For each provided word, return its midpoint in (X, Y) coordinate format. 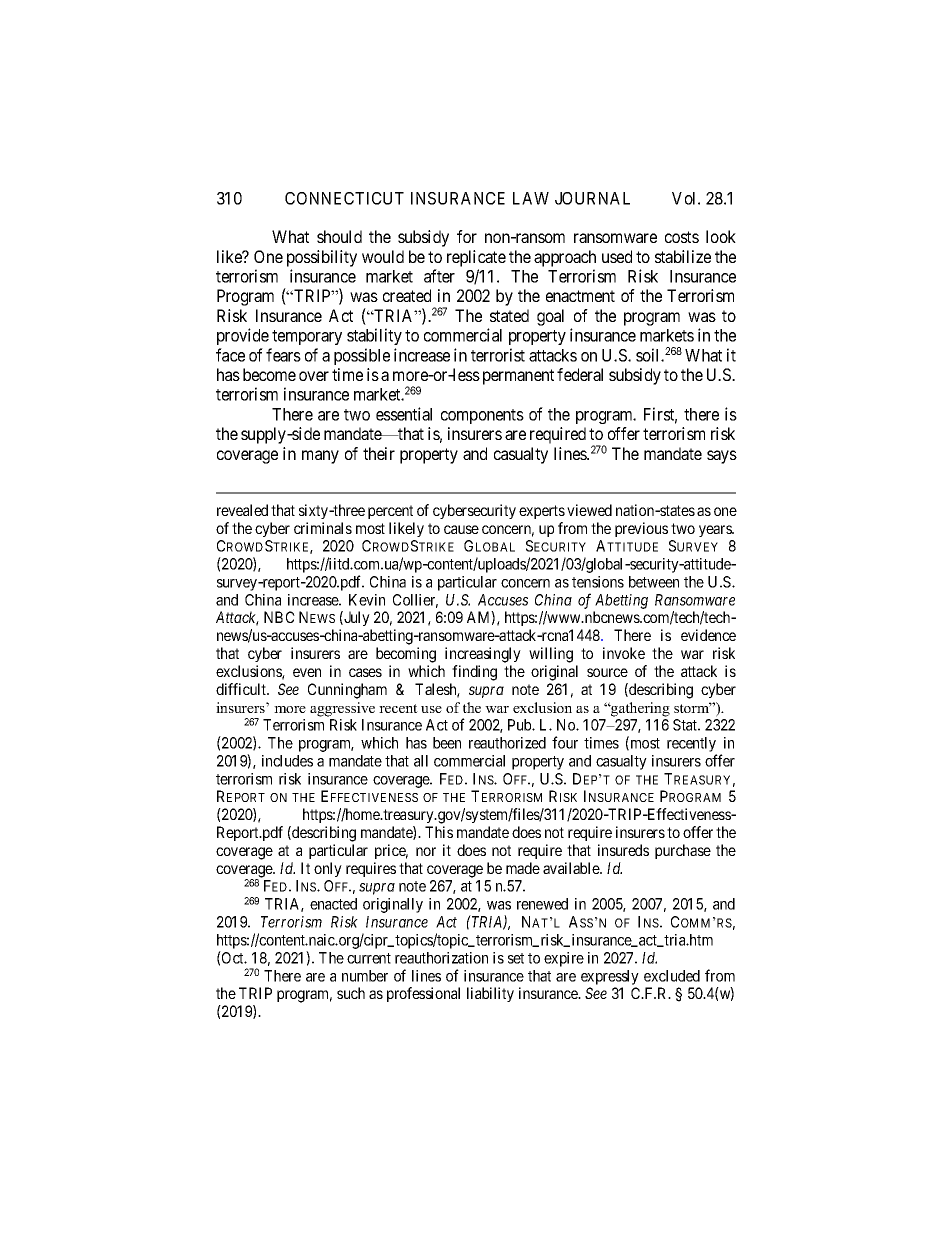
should (339, 236)
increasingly (483, 655)
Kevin (367, 600)
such (351, 993)
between (654, 582)
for (467, 236)
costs (682, 237)
